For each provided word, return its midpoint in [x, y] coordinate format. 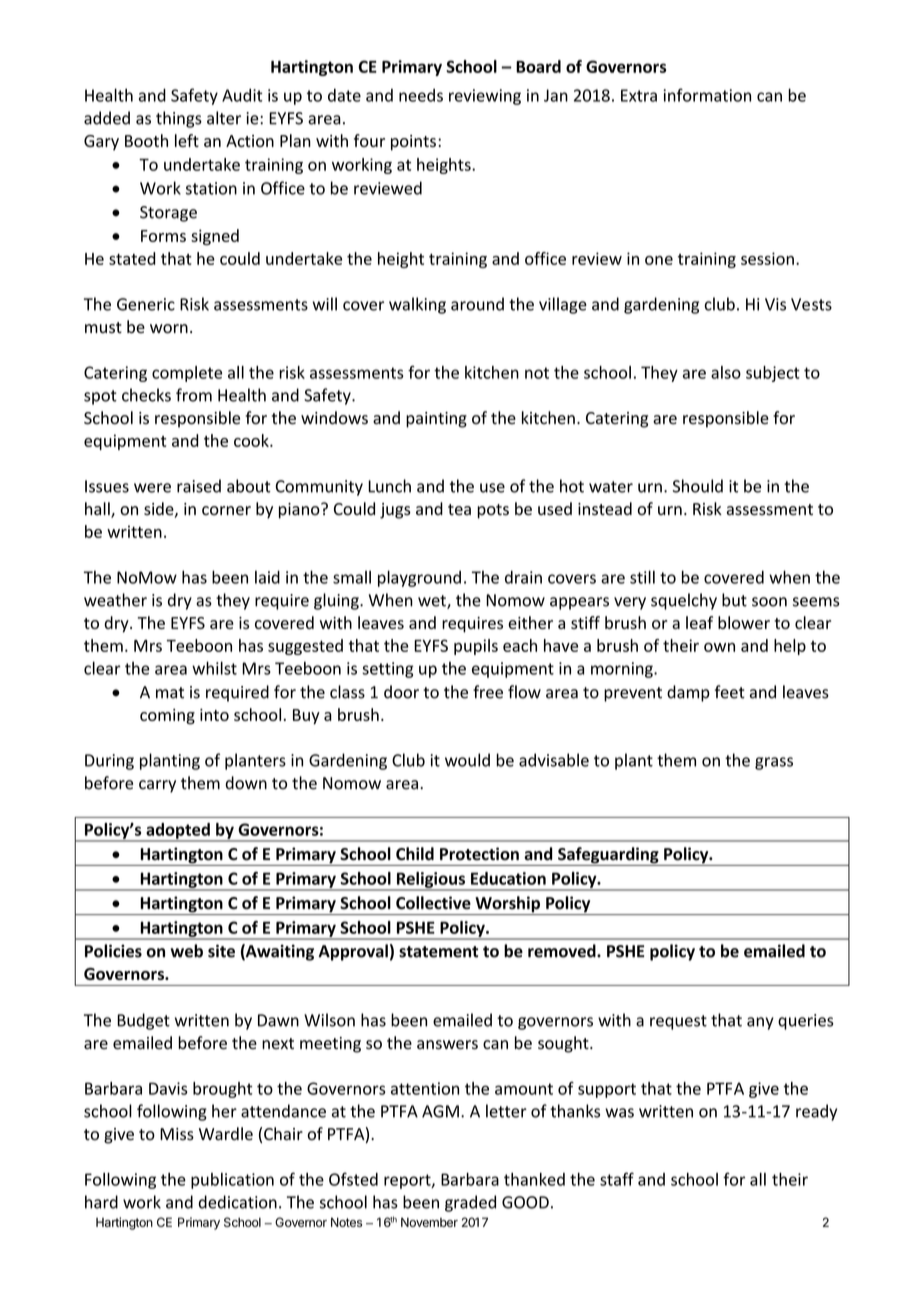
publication [232, 1181]
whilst [214, 668]
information [707, 95]
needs [421, 95]
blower [744, 622]
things [179, 119]
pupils [476, 647]
